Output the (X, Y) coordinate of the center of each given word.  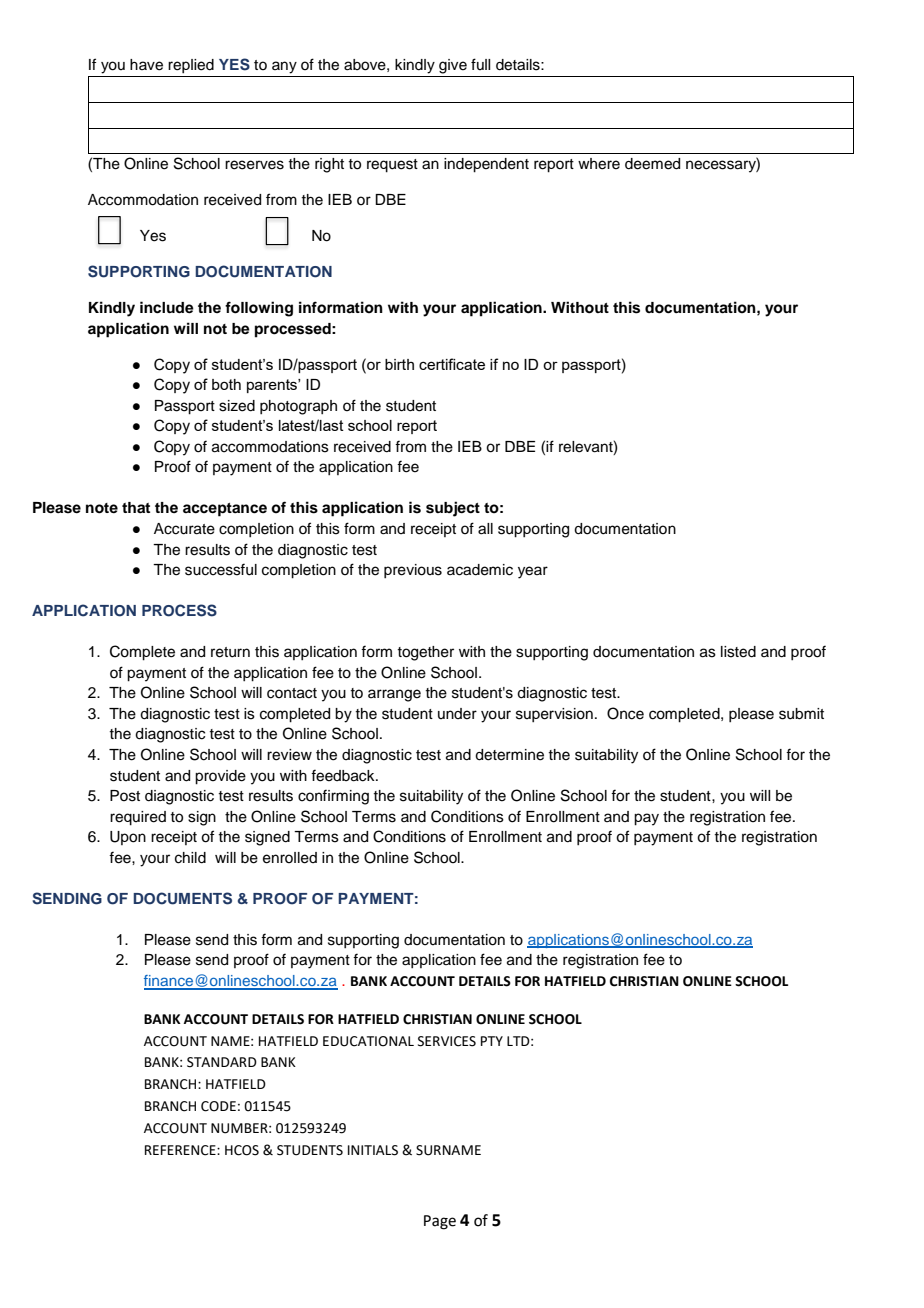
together (425, 653)
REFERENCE (181, 1150)
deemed (652, 164)
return (230, 652)
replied (191, 66)
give (453, 66)
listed (738, 652)
